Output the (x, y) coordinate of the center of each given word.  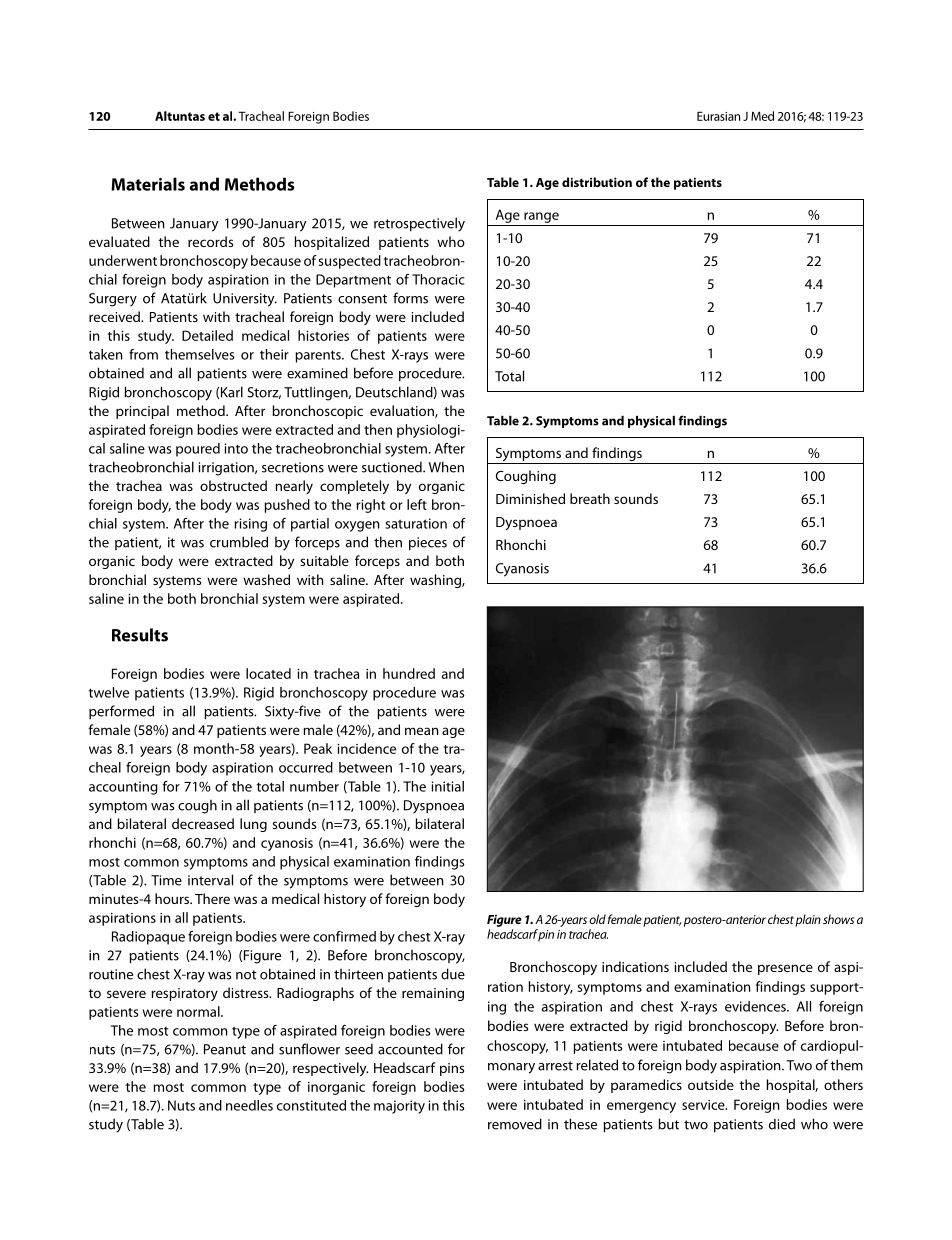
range (541, 217)
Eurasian (718, 116)
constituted (311, 1105)
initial (447, 786)
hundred (409, 673)
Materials (148, 184)
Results (140, 635)
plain (808, 920)
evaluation (403, 411)
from (143, 354)
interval (210, 880)
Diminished (530, 498)
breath (590, 498)
